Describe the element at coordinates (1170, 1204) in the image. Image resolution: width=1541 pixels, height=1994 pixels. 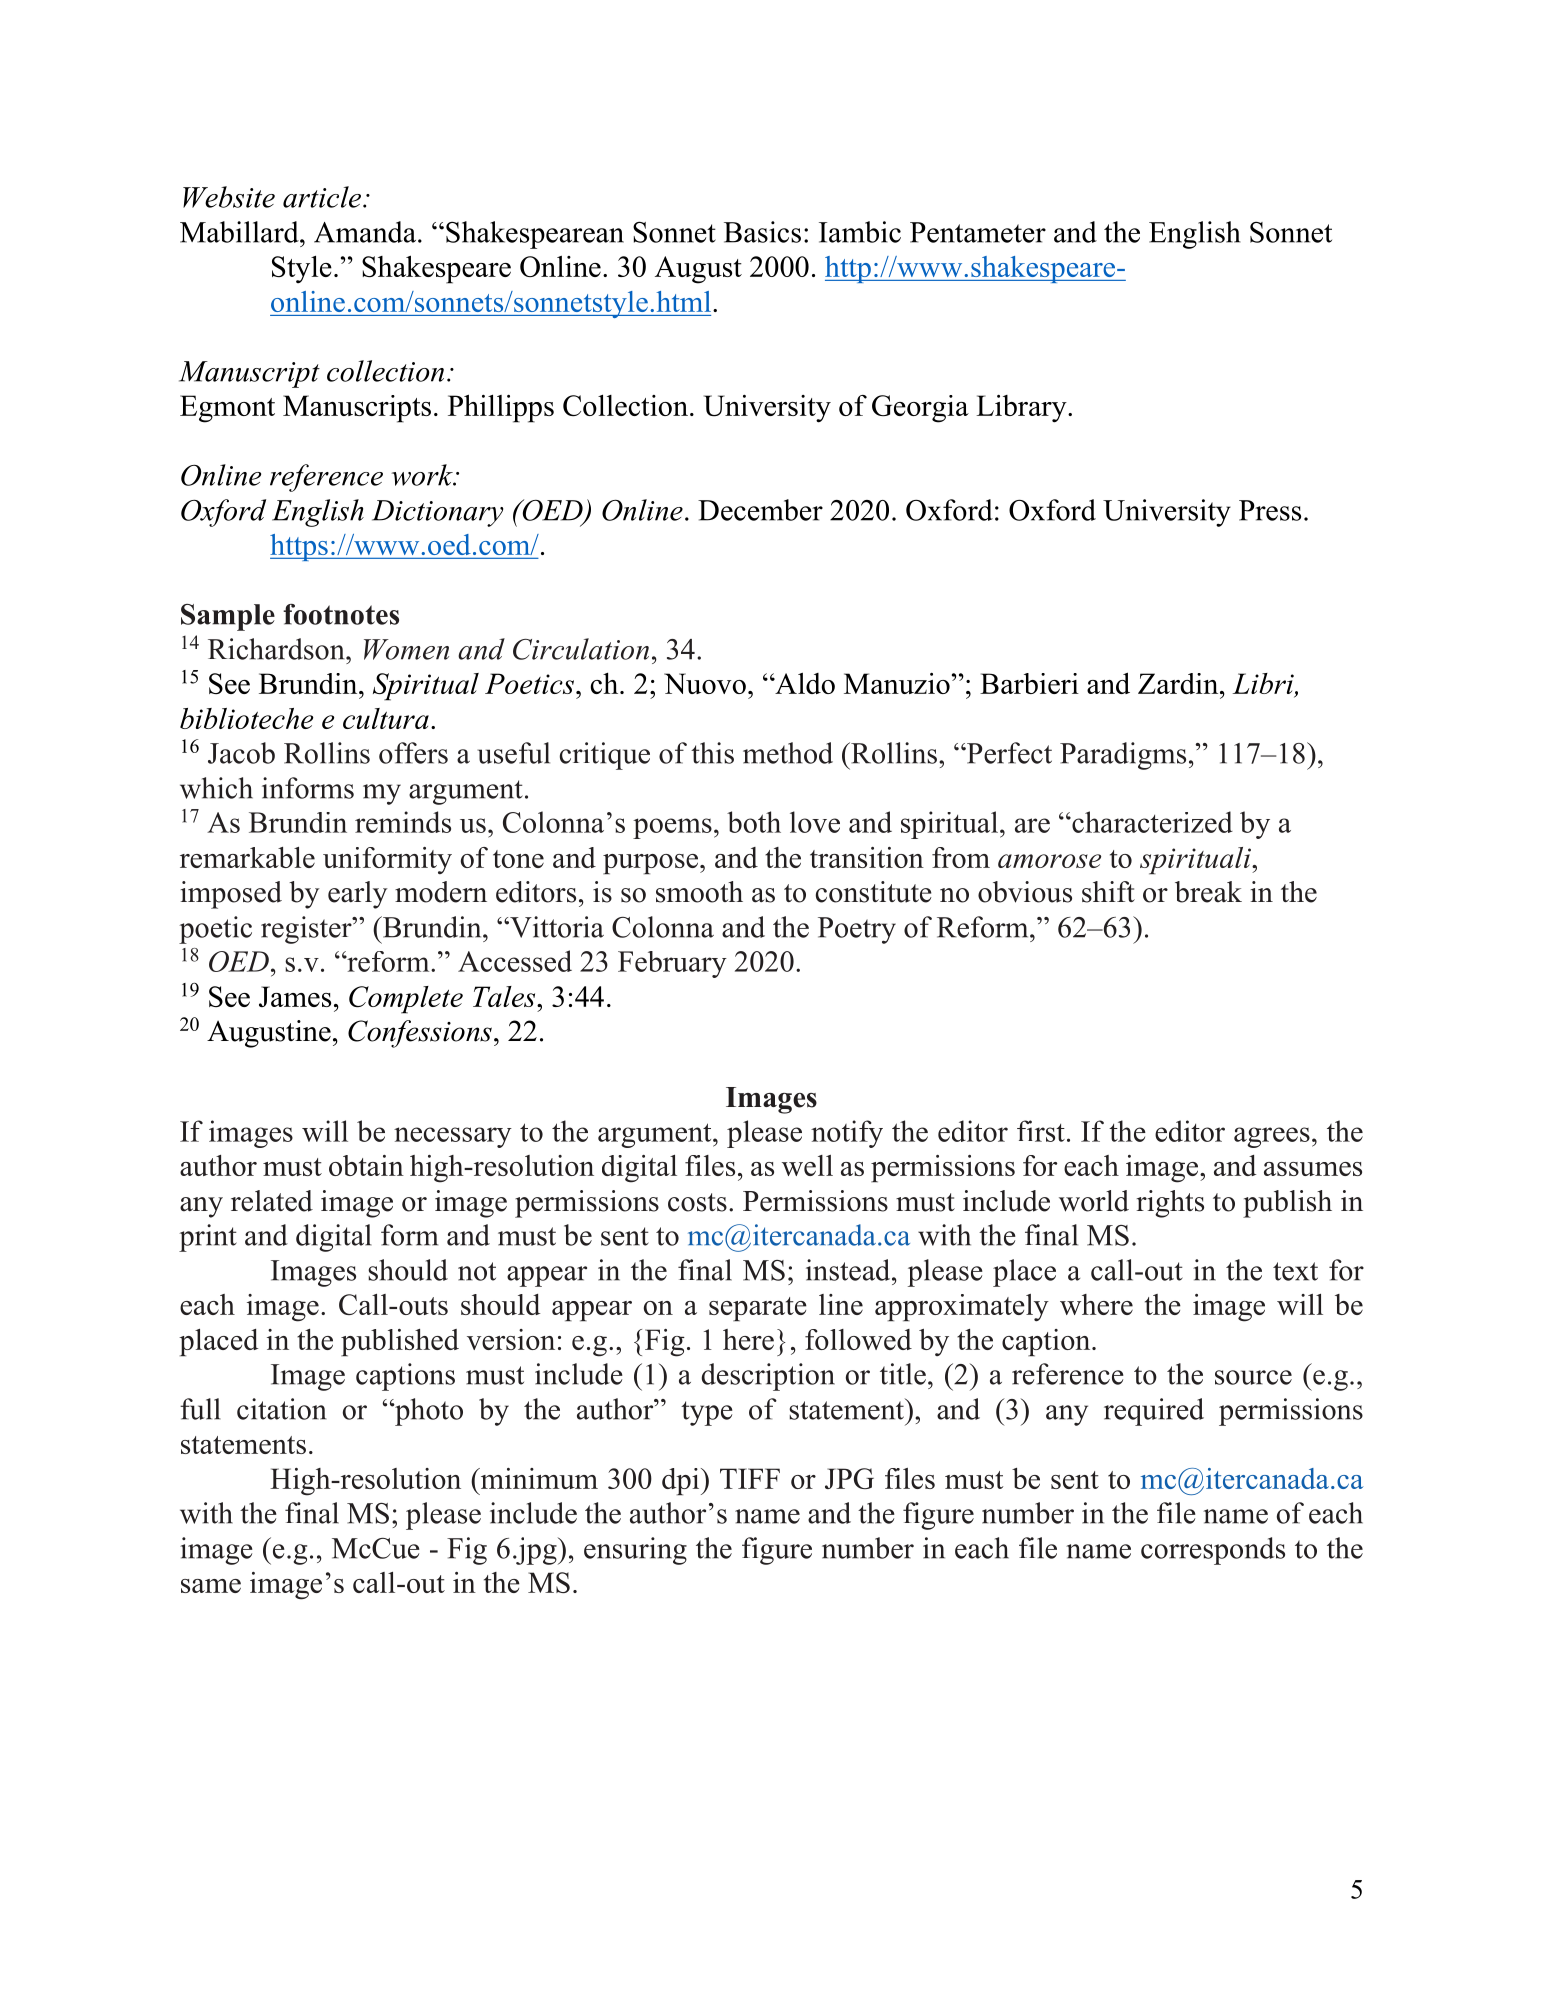
I see `rights` at that location.
